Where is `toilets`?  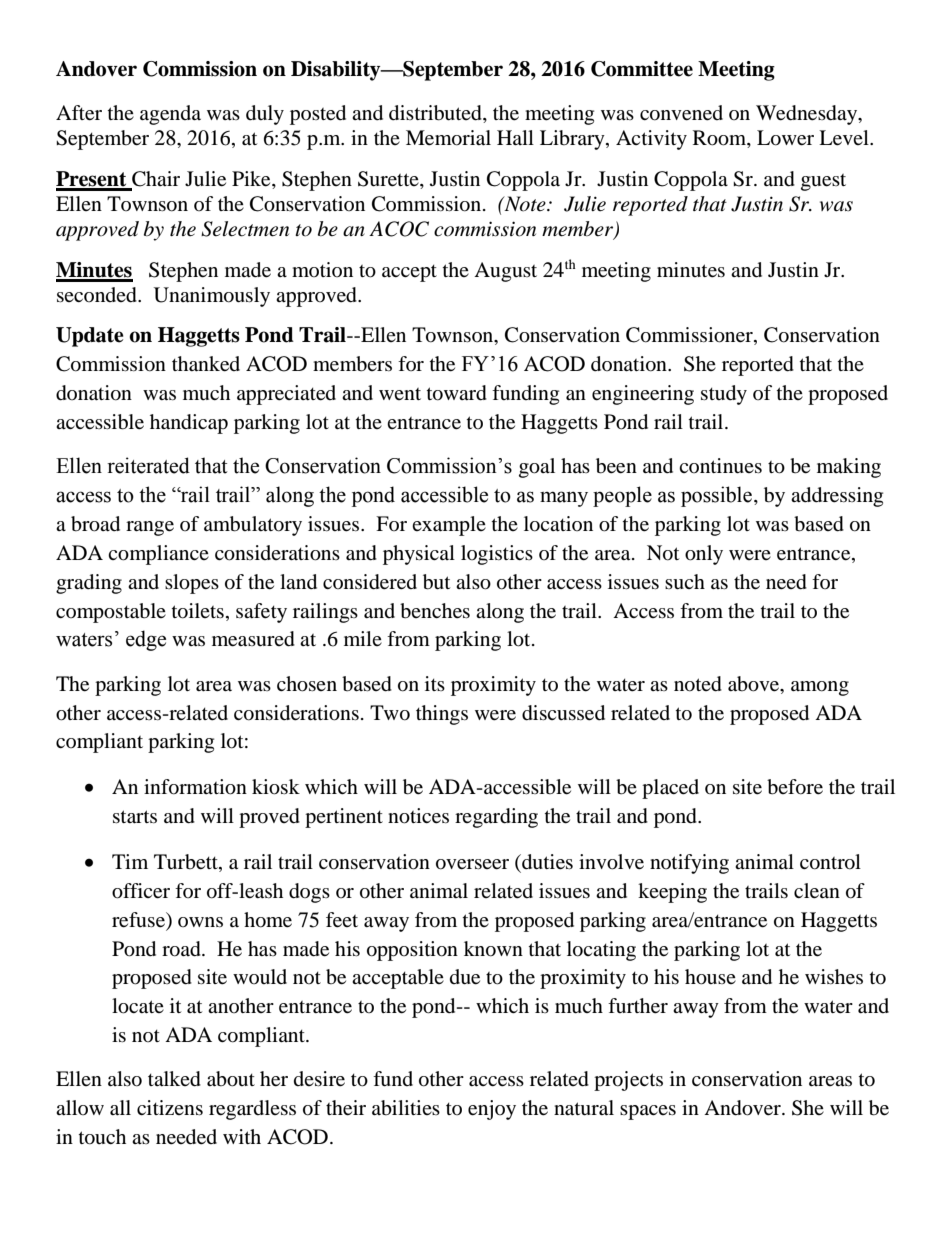
toilets is located at coordinates (198, 611).
